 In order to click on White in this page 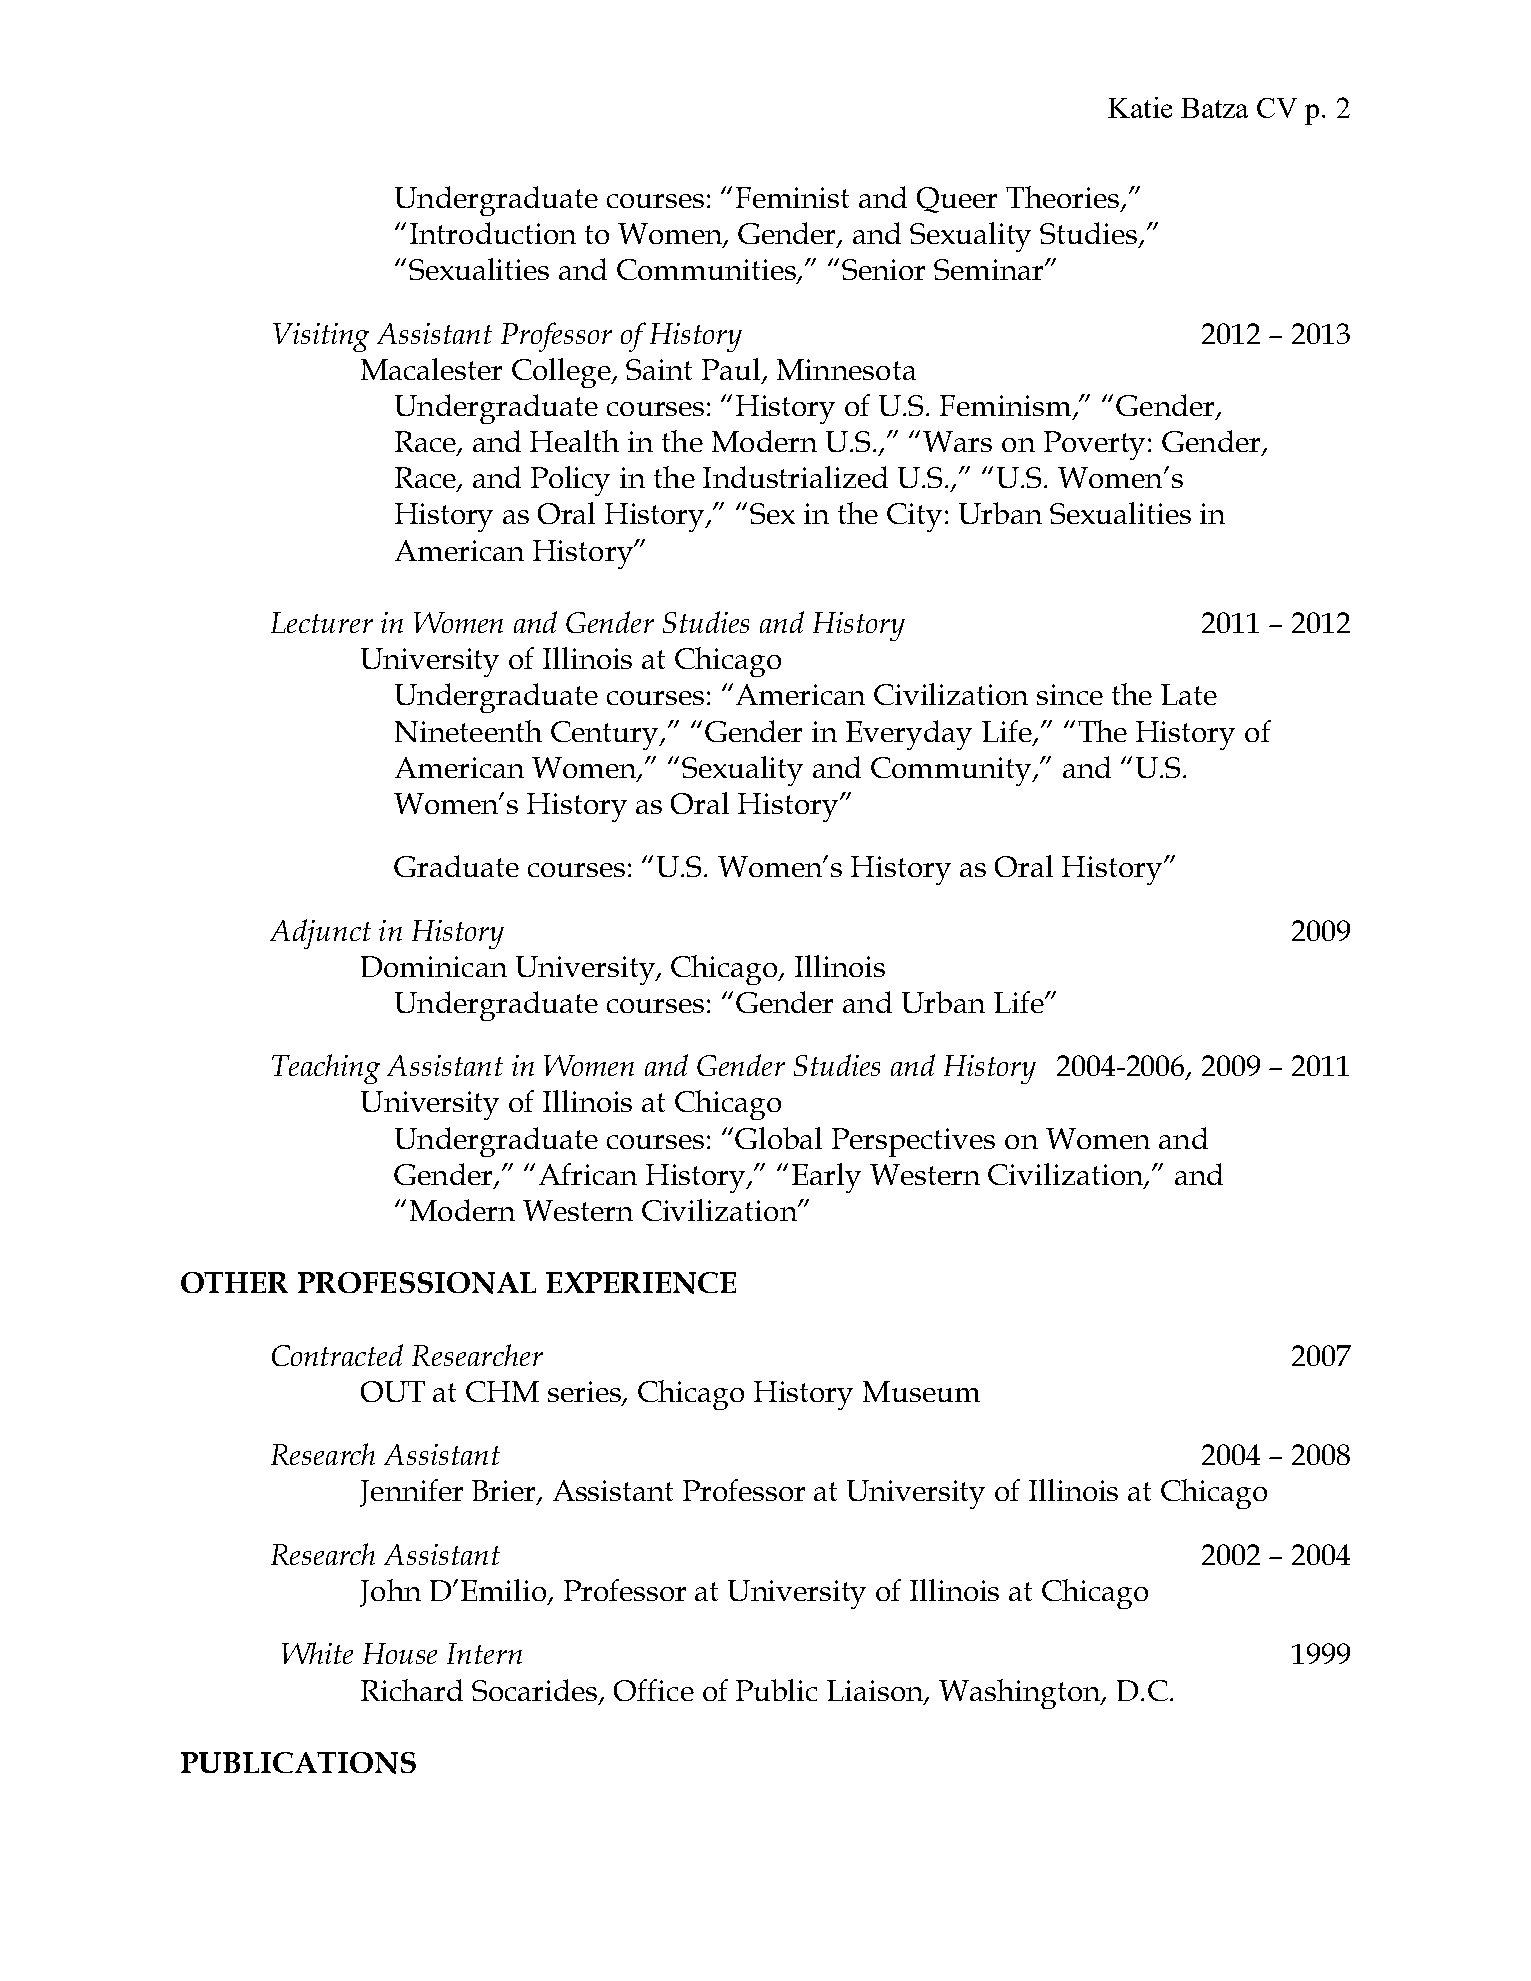, I will do `click(317, 1653)`.
